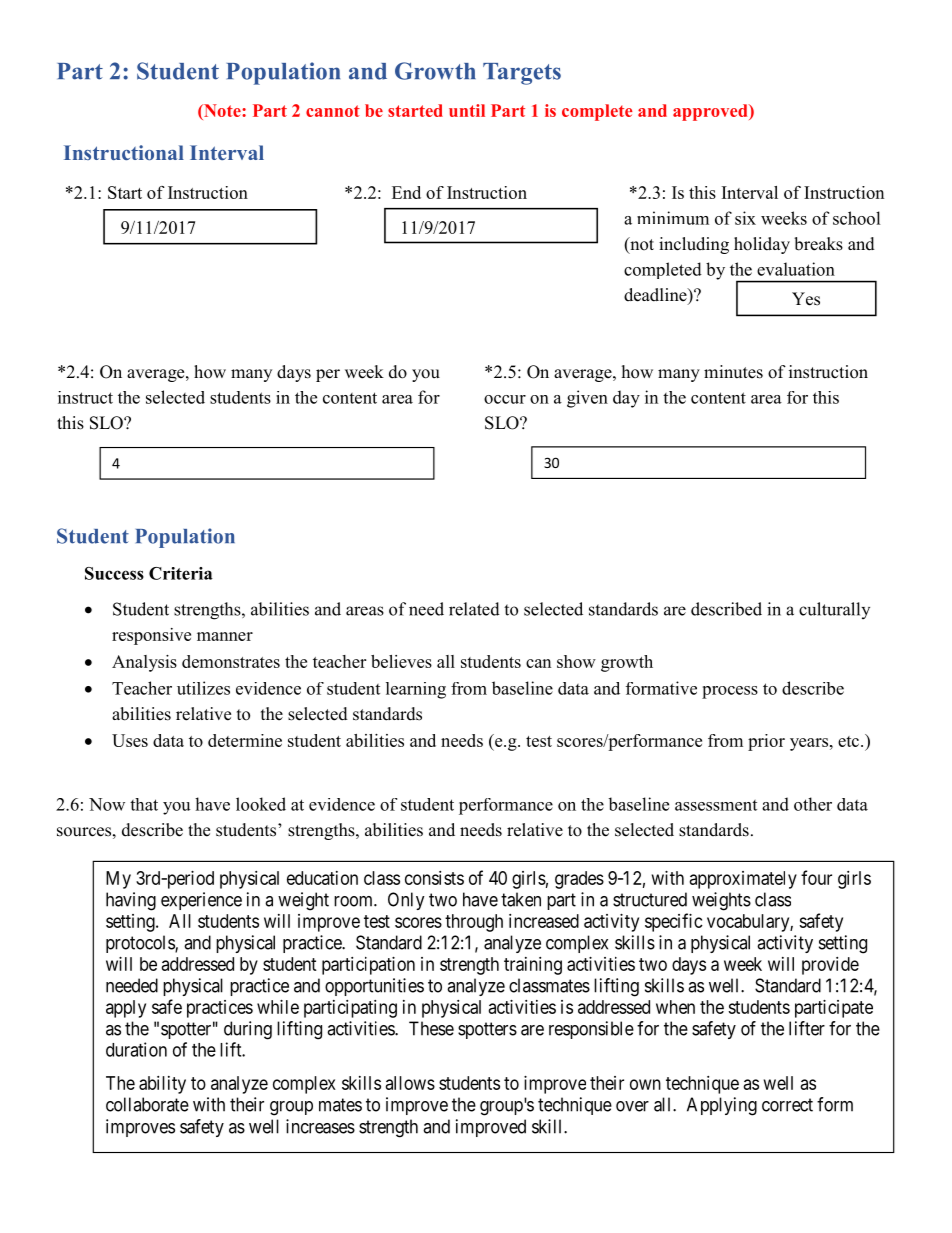 Image resolution: width=952 pixels, height=1233 pixels. Describe the element at coordinates (181, 573) in the image. I see `Criteria` at that location.
